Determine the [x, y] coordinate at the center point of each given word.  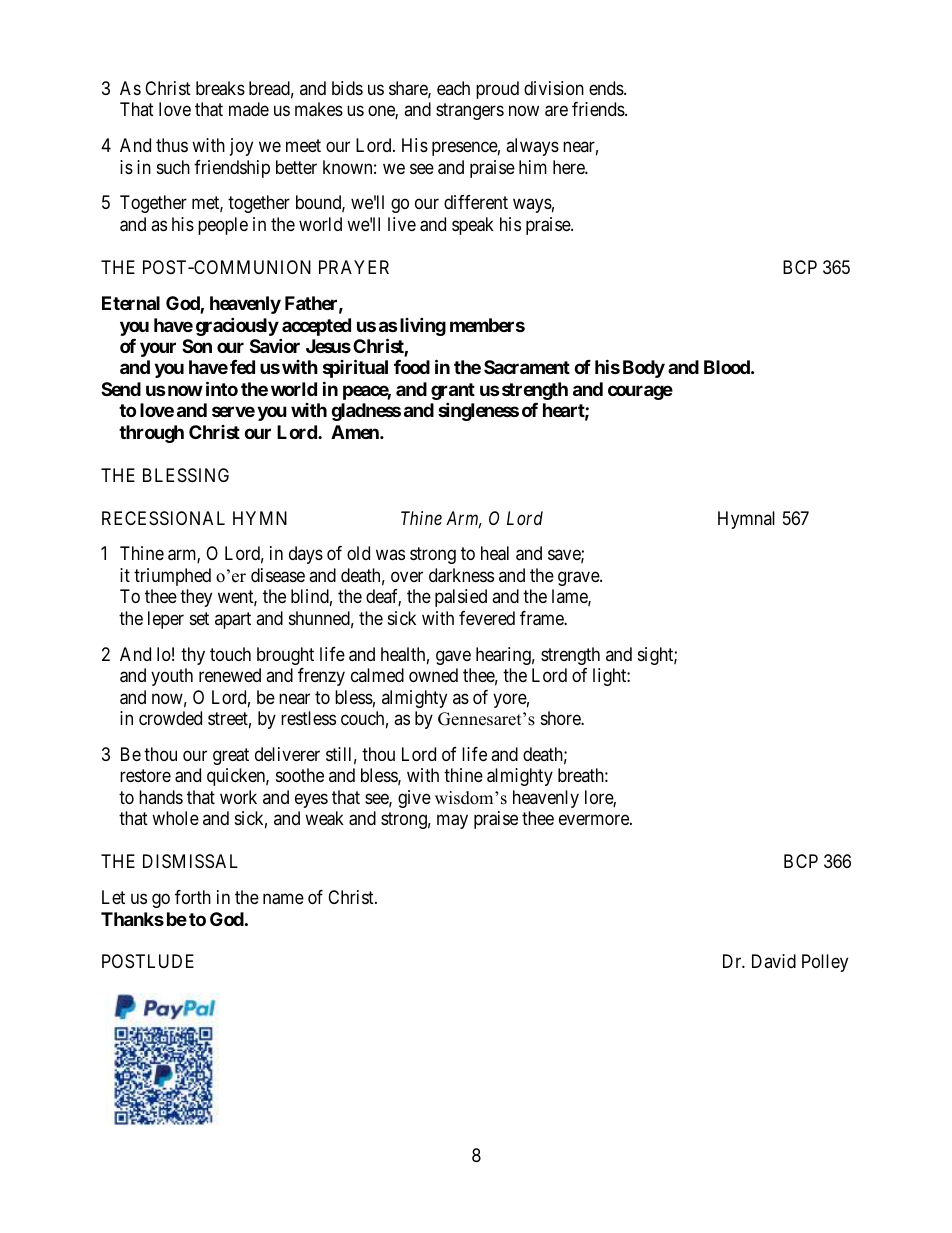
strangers [470, 111]
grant [453, 393]
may [452, 822]
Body [644, 369]
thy [193, 656]
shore [561, 718]
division [554, 88]
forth [193, 897]
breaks [220, 88]
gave [453, 657]
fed [242, 367]
